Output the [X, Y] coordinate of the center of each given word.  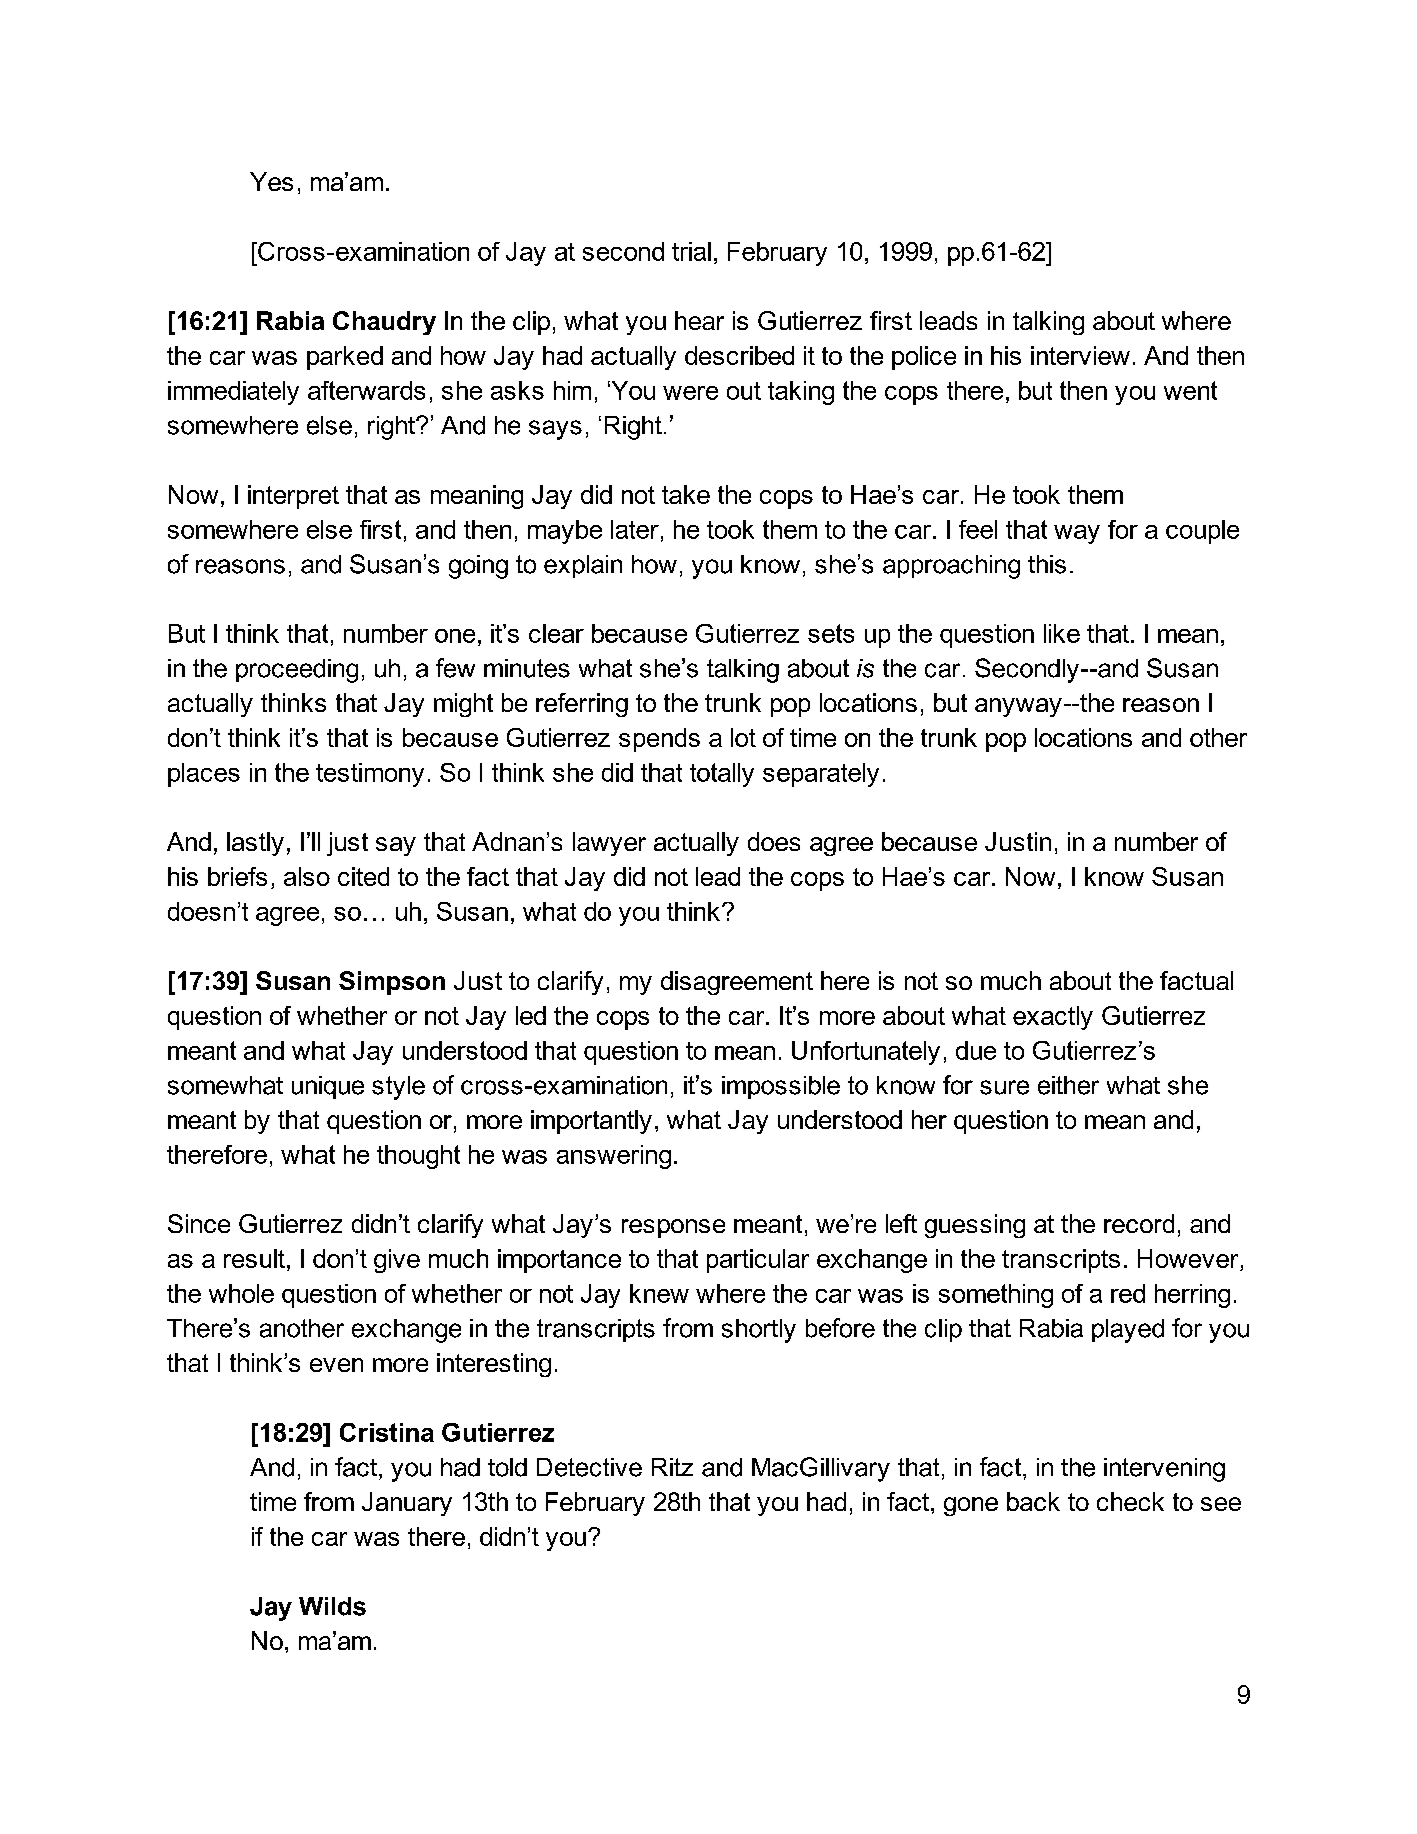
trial [691, 251]
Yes [271, 181]
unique [328, 1087]
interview [1080, 355]
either [1068, 1085]
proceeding [297, 671]
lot [743, 737]
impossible [781, 1087]
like [1062, 633]
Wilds [332, 1606]
